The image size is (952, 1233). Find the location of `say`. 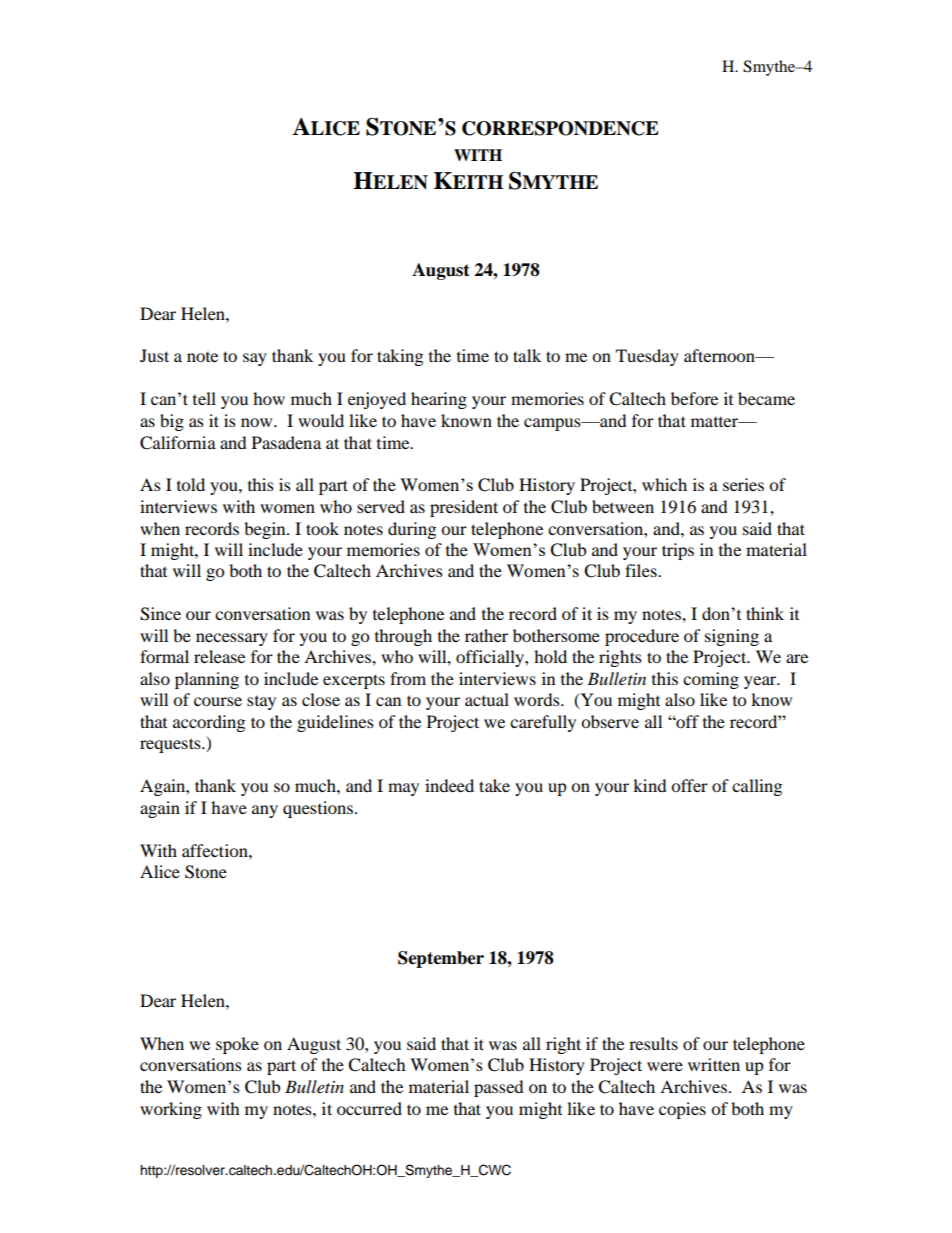

say is located at coordinates (255, 359).
